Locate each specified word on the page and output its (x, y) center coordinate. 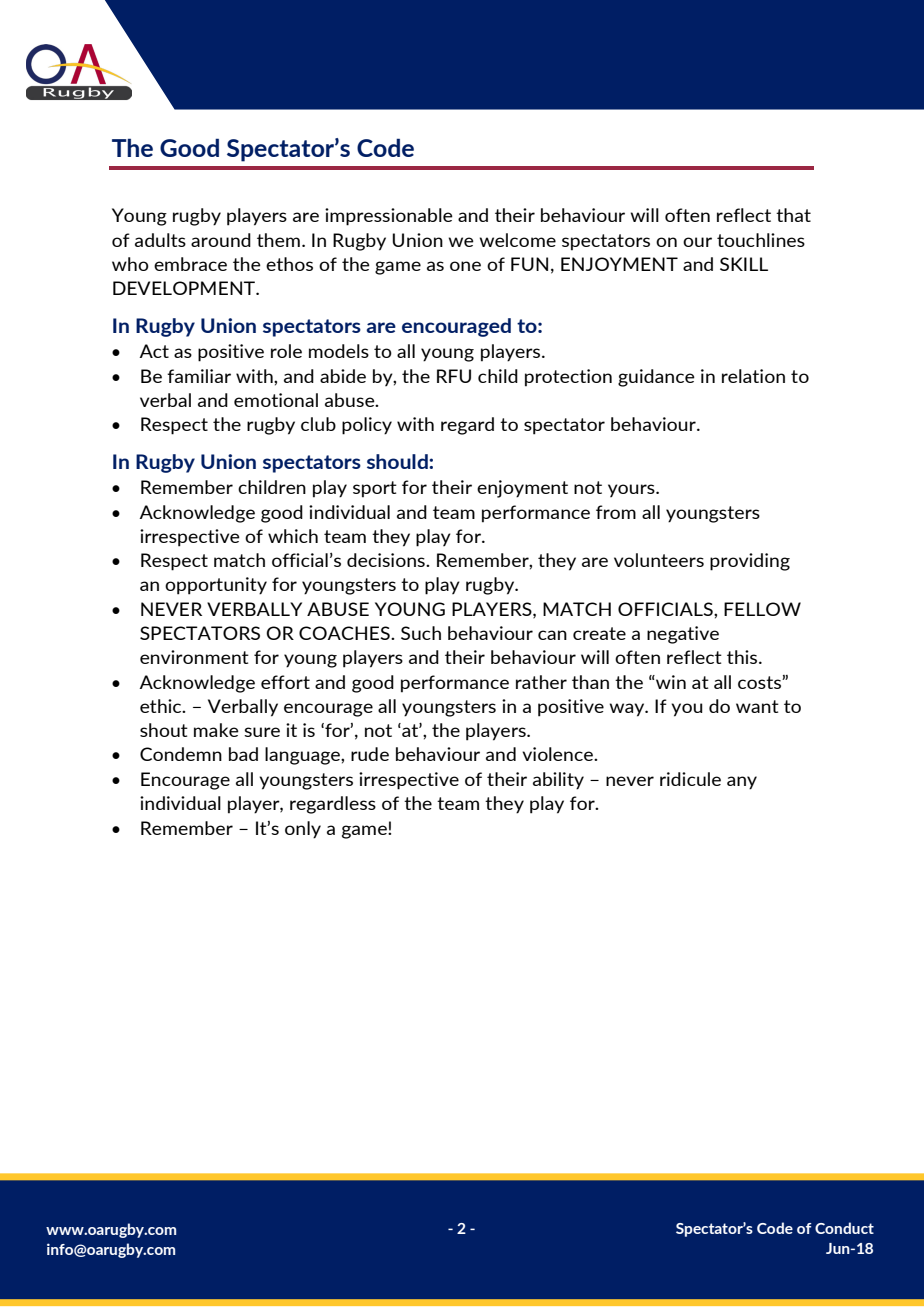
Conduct (844, 1228)
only (303, 830)
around (221, 240)
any (742, 783)
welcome (517, 240)
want (757, 706)
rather (541, 682)
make (216, 730)
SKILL (744, 264)
